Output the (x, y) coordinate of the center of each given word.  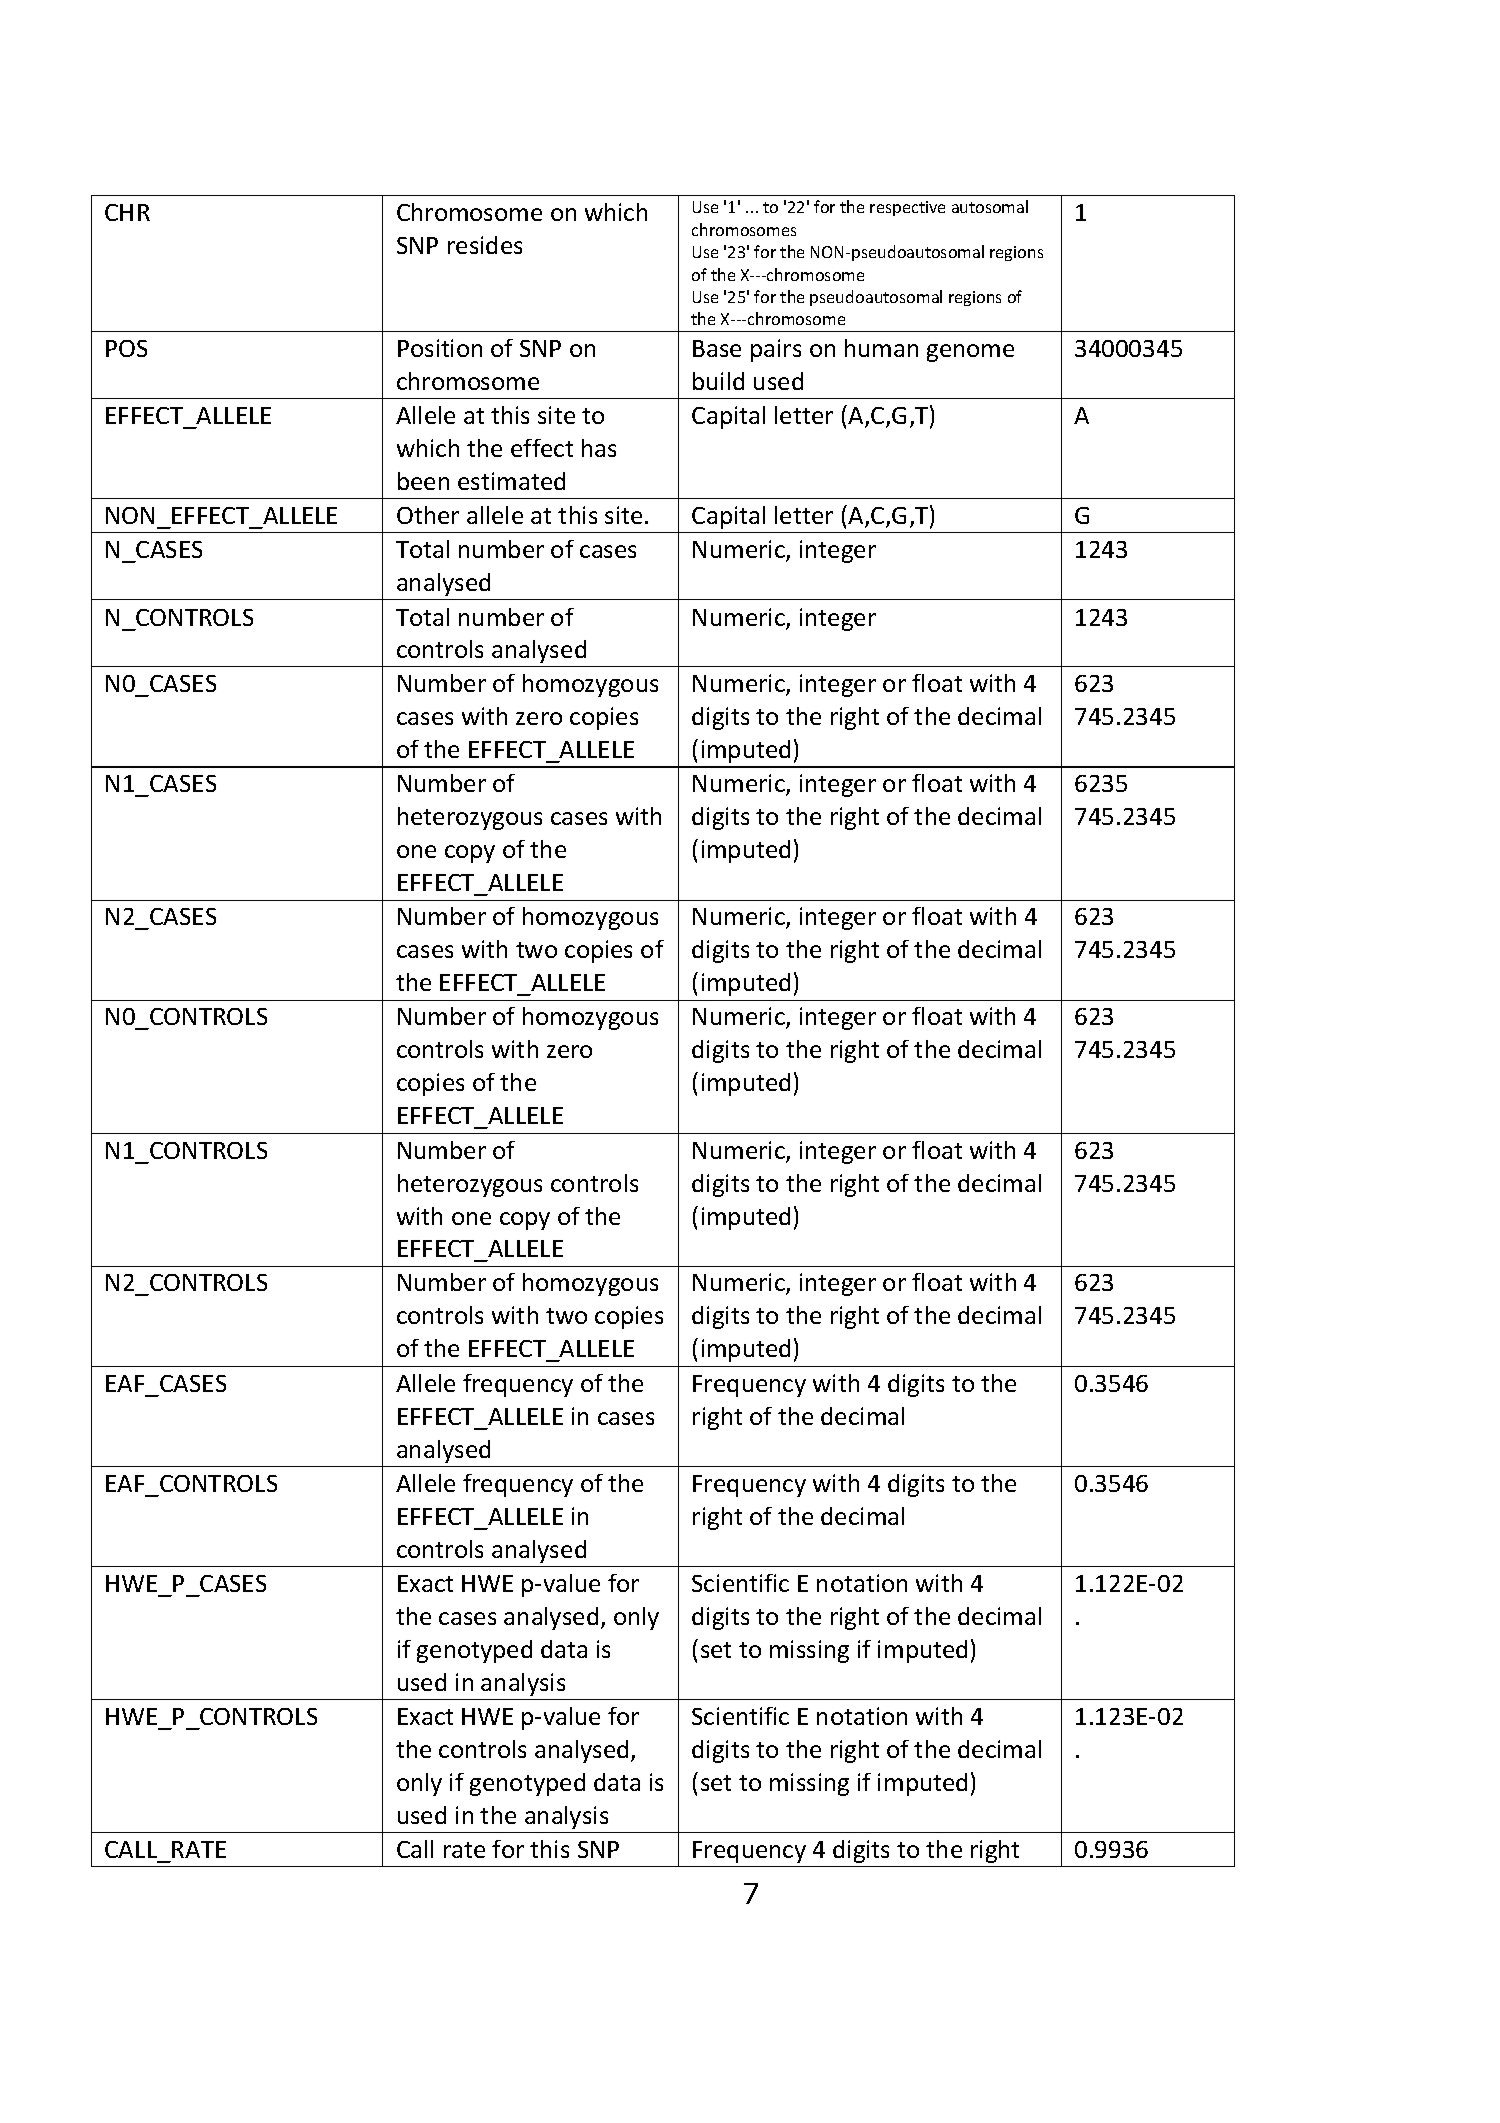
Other (428, 515)
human (881, 348)
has (599, 448)
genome (970, 353)
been (423, 481)
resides (485, 245)
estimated (511, 481)
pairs (776, 350)
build (718, 381)
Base (717, 348)
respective (907, 208)
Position (440, 348)
